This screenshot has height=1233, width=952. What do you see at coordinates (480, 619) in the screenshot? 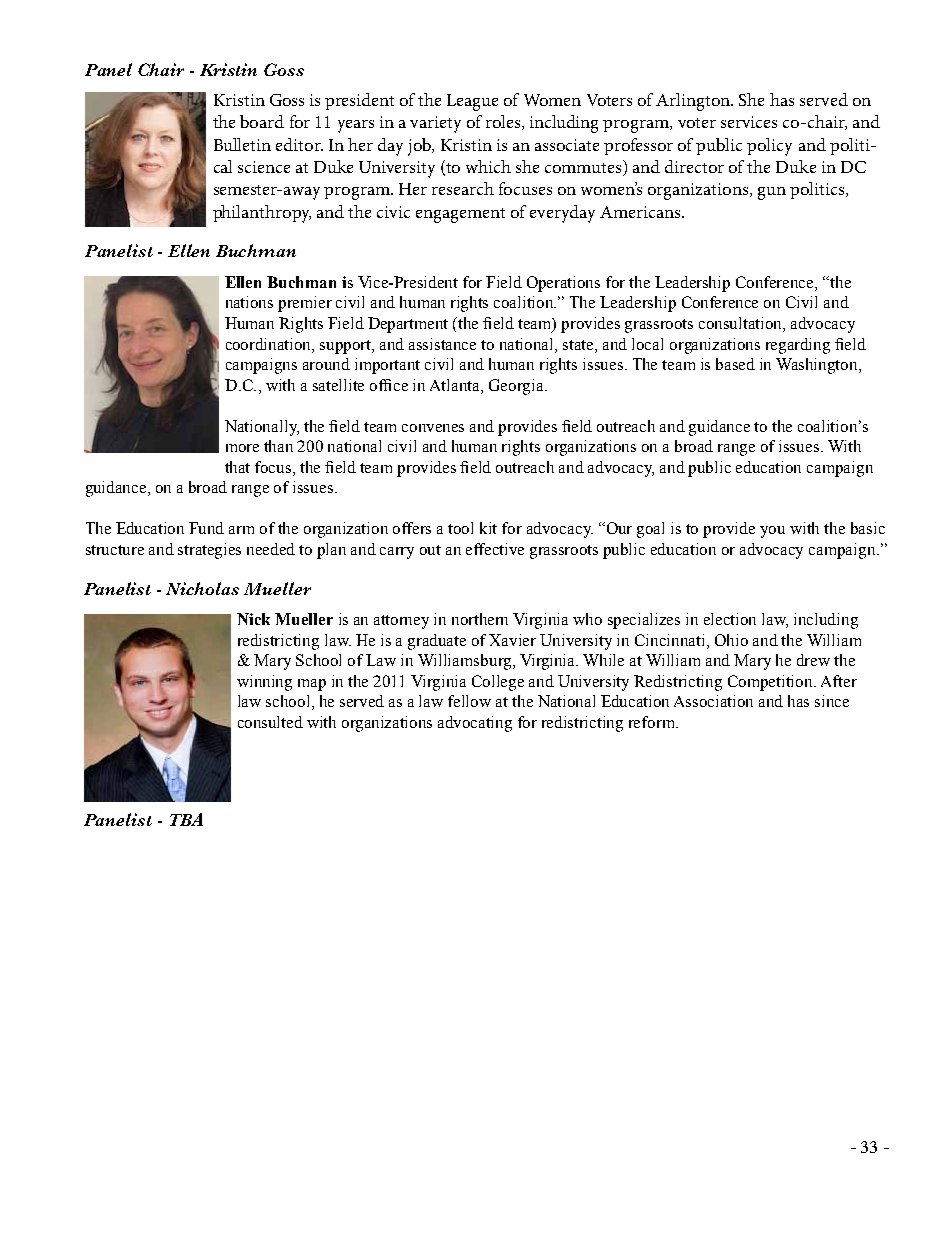
I see `northern` at bounding box center [480, 619].
